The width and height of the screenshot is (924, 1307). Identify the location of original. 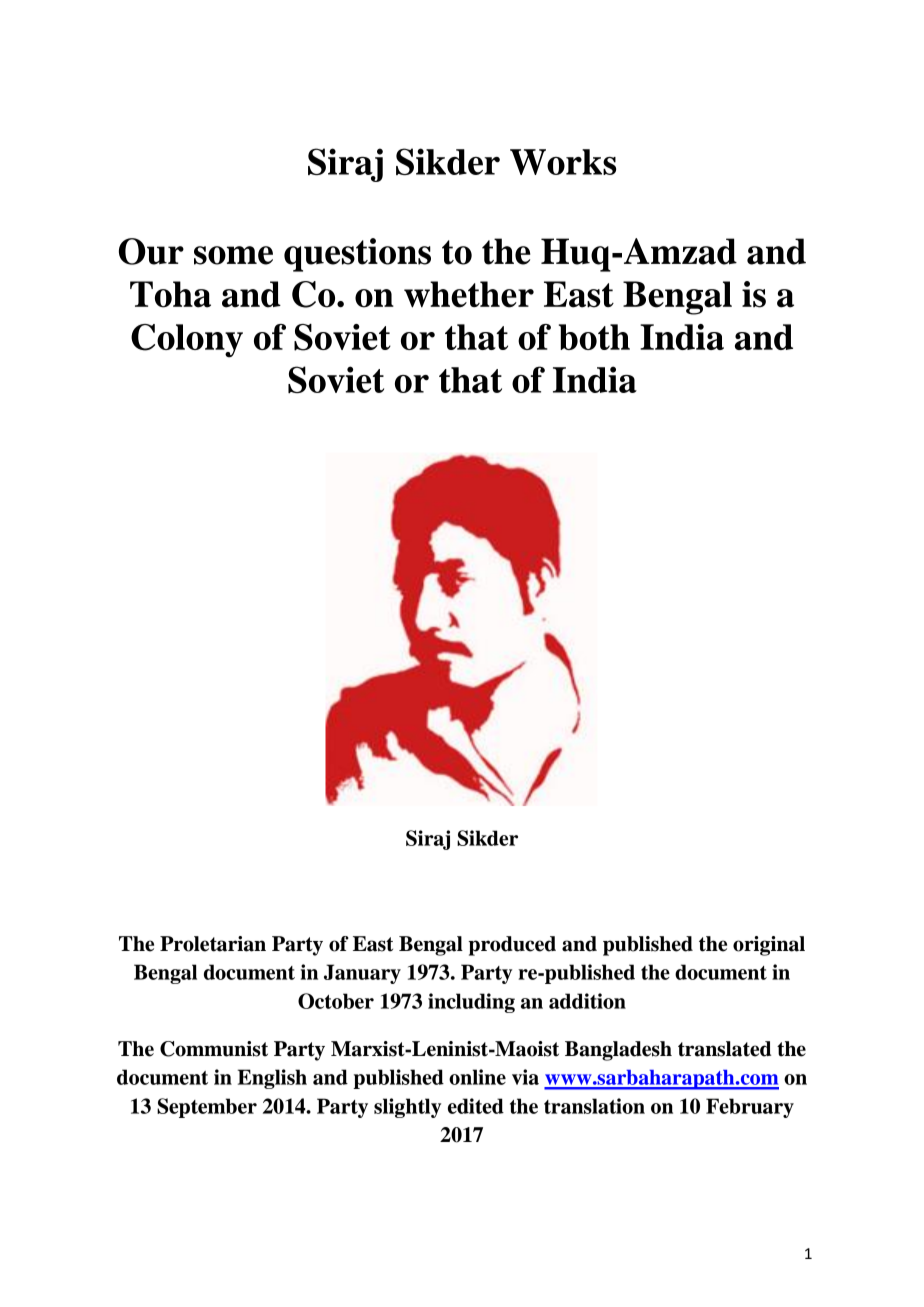
(769, 946).
